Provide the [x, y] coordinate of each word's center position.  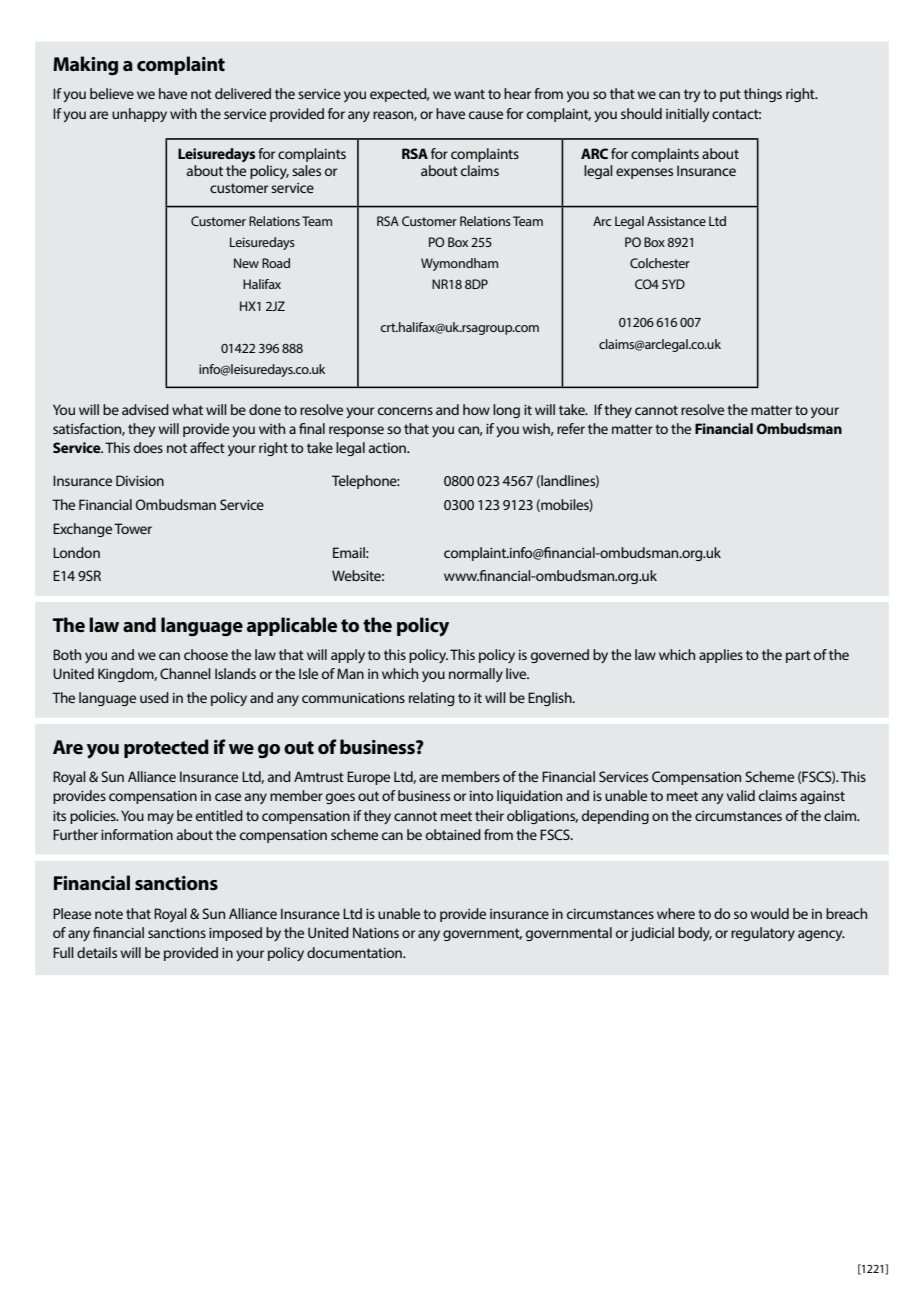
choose [206, 654]
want [469, 94]
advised [145, 409]
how [476, 409]
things [763, 95]
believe [112, 93]
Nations [376, 932]
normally [476, 675]
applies [721, 656]
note [109, 914]
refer [571, 428]
